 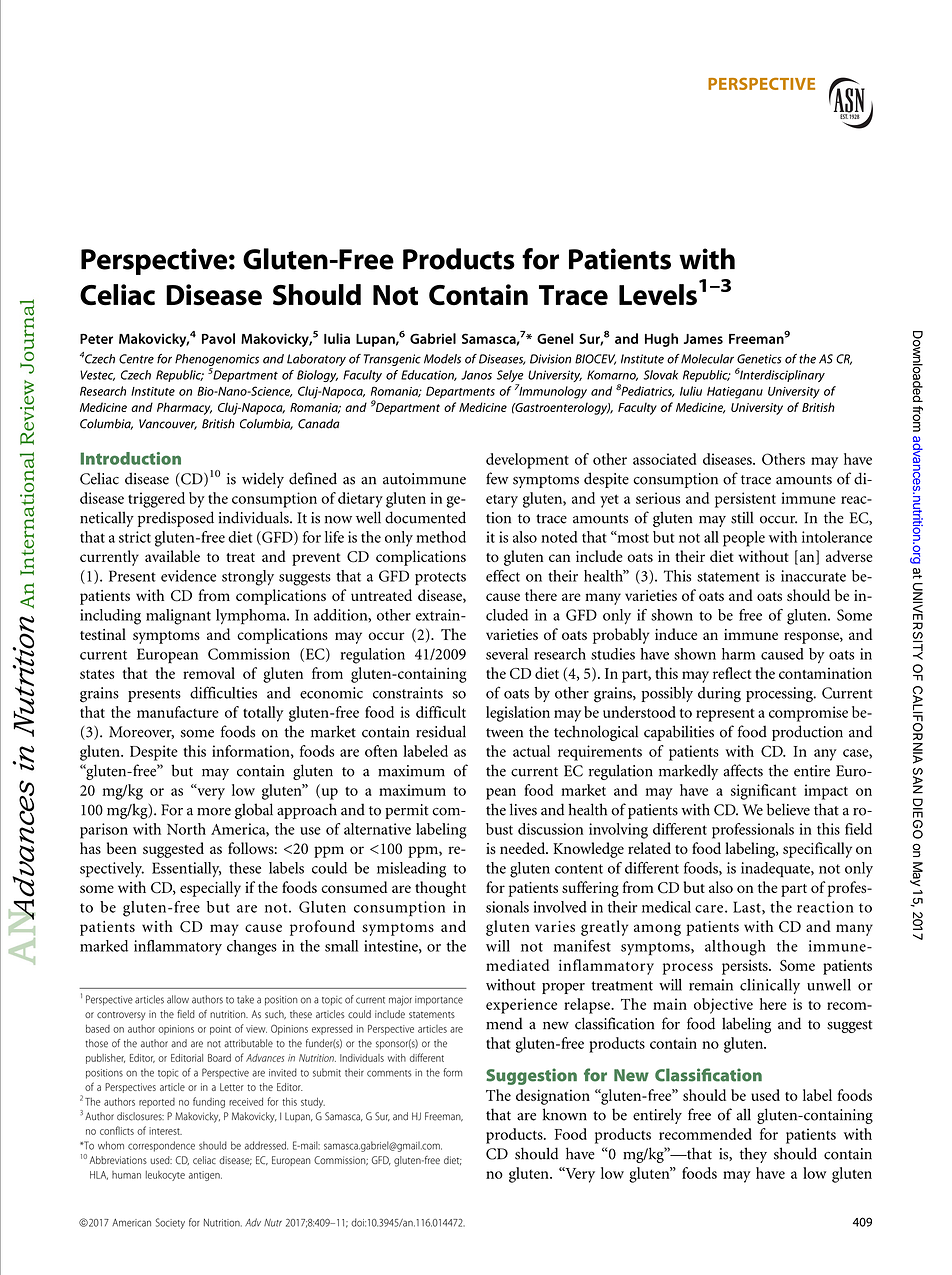 I want to click on Janos, so click(x=476, y=375).
